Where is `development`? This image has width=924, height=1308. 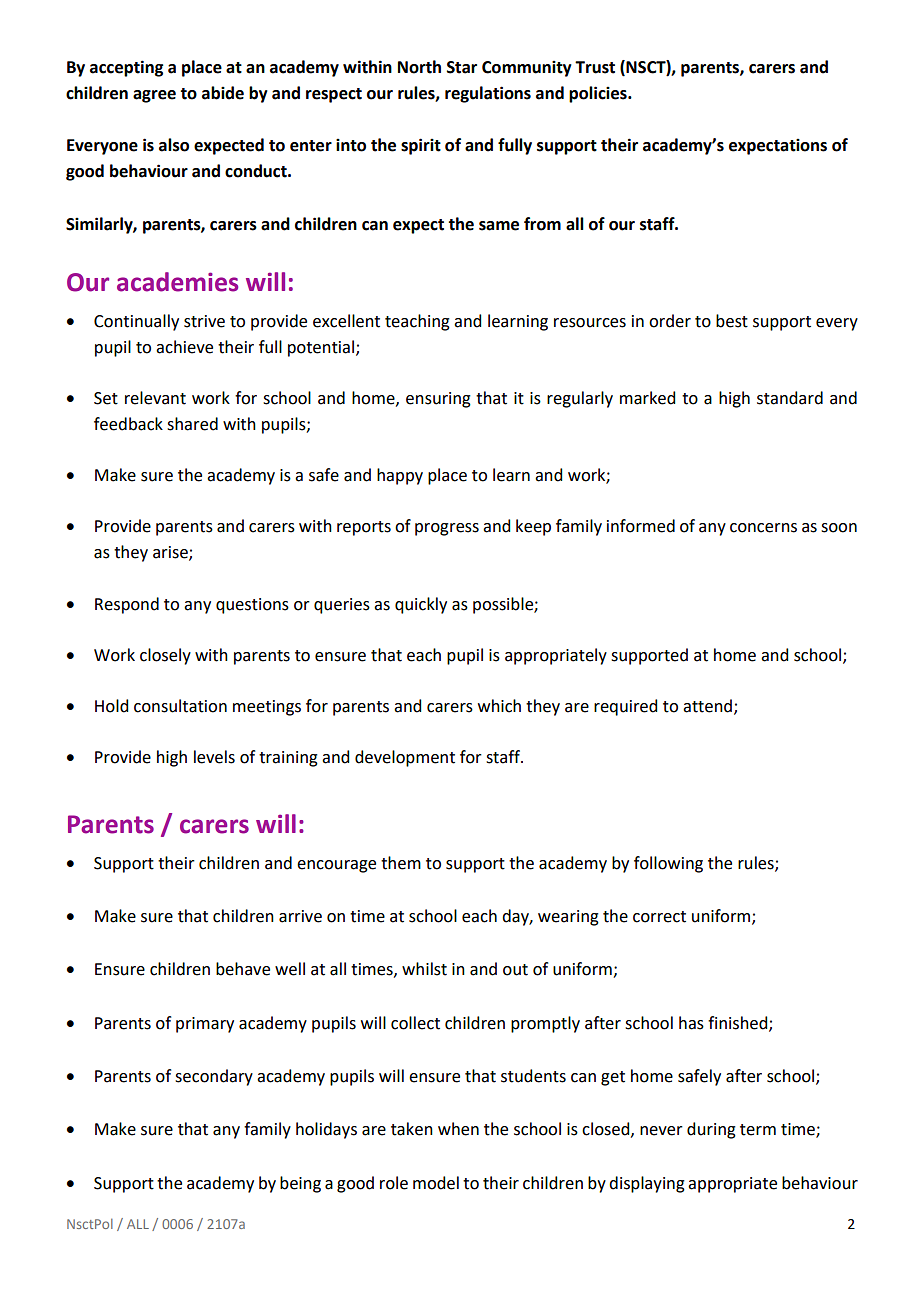 development is located at coordinates (405, 758).
